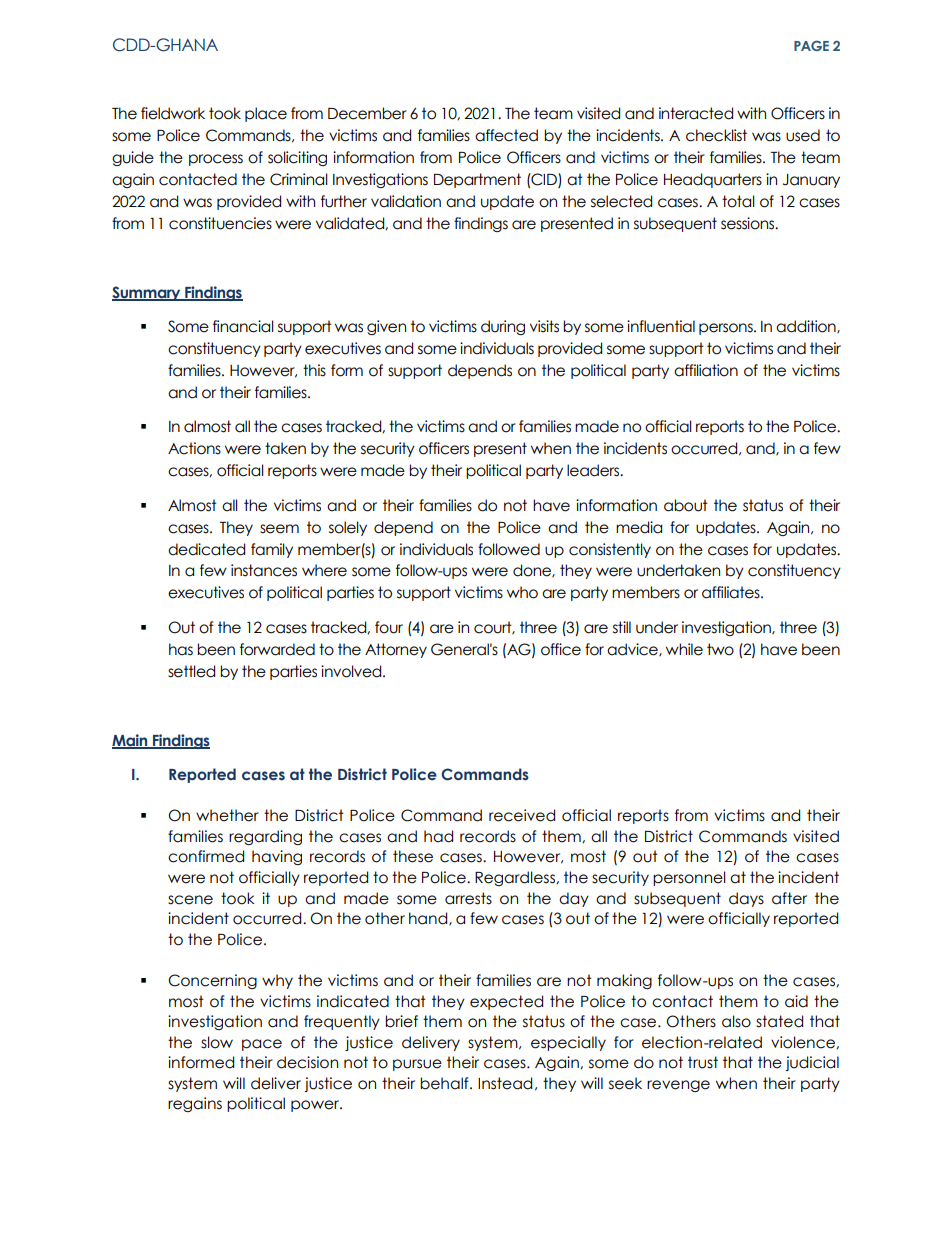 Image resolution: width=952 pixels, height=1233 pixels. What do you see at coordinates (506, 135) in the image?
I see `affected` at bounding box center [506, 135].
